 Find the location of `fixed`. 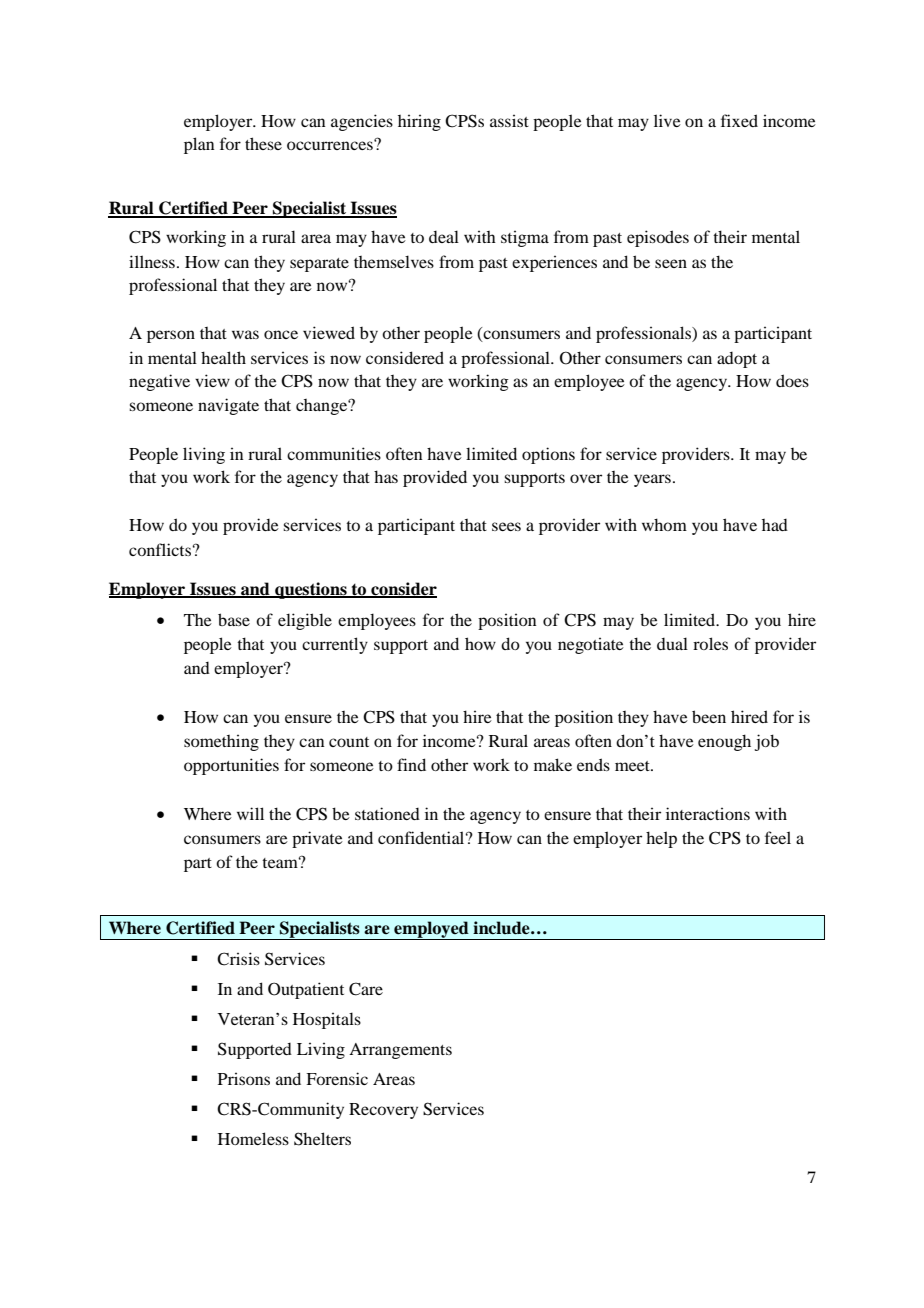

fixed is located at coordinates (739, 120).
